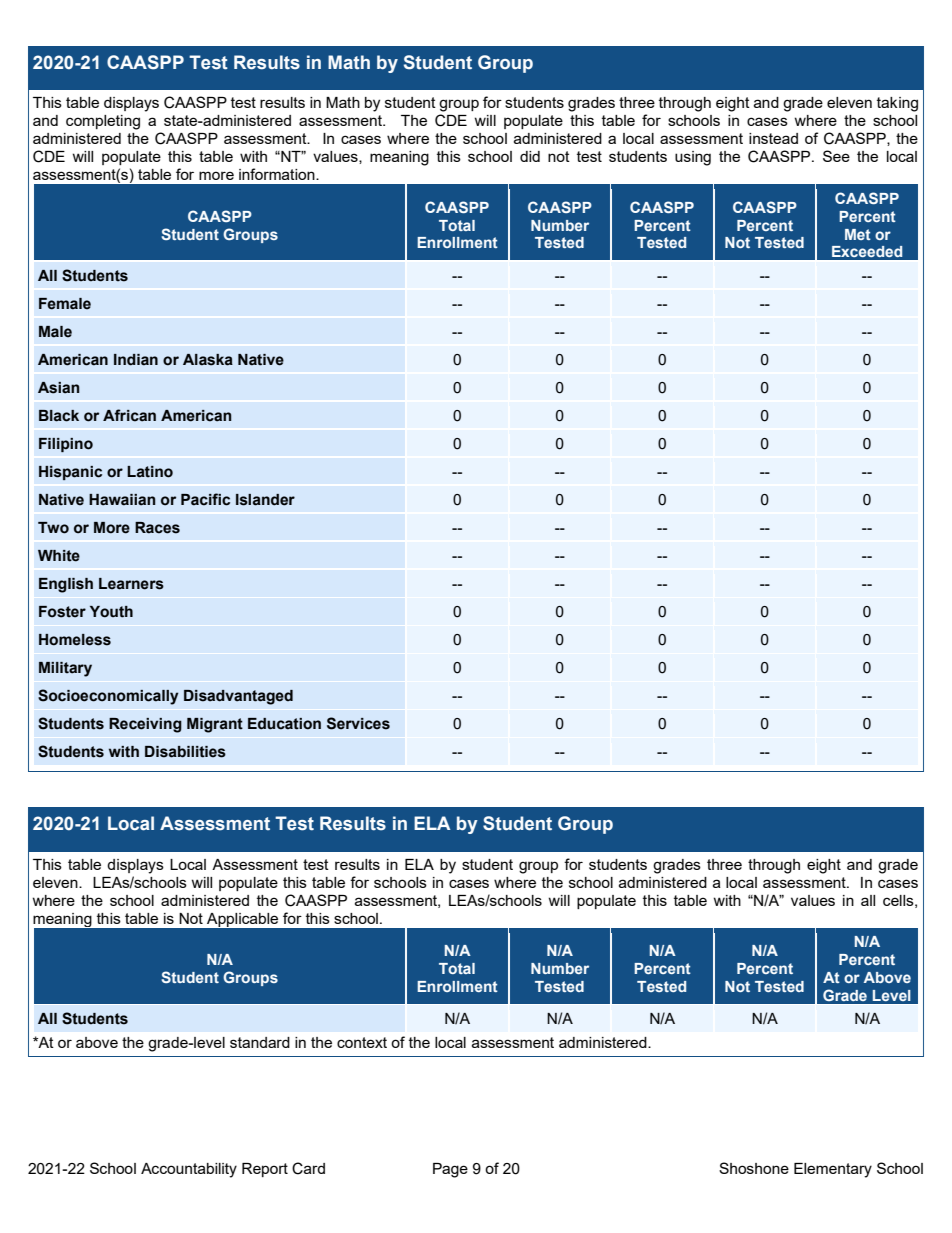  What do you see at coordinates (111, 612) in the document?
I see `Youth` at bounding box center [111, 612].
